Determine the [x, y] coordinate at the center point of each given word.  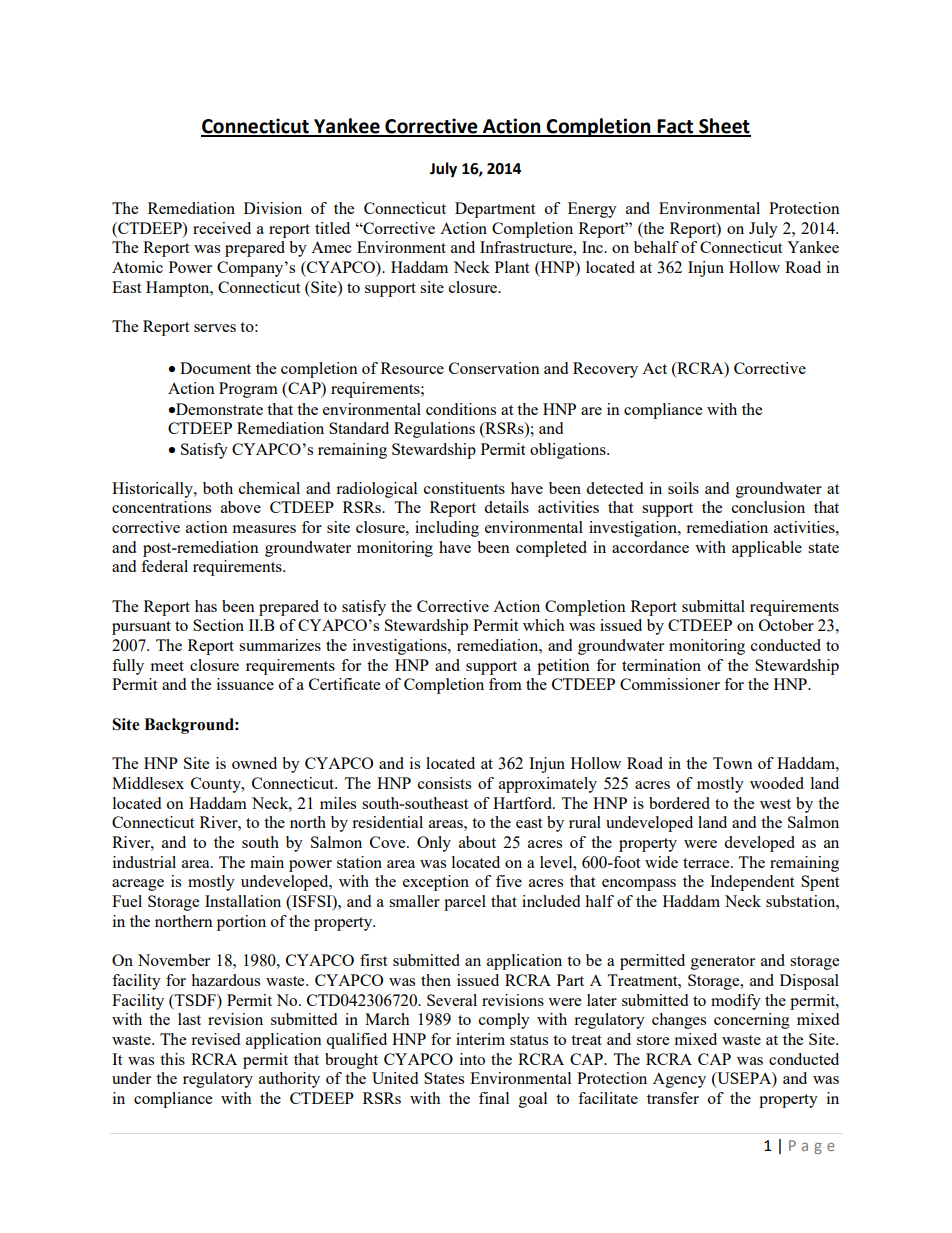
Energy [592, 210]
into [472, 1059]
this [172, 1059]
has [206, 606]
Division [273, 208]
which [544, 625]
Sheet [724, 127]
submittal [713, 606]
